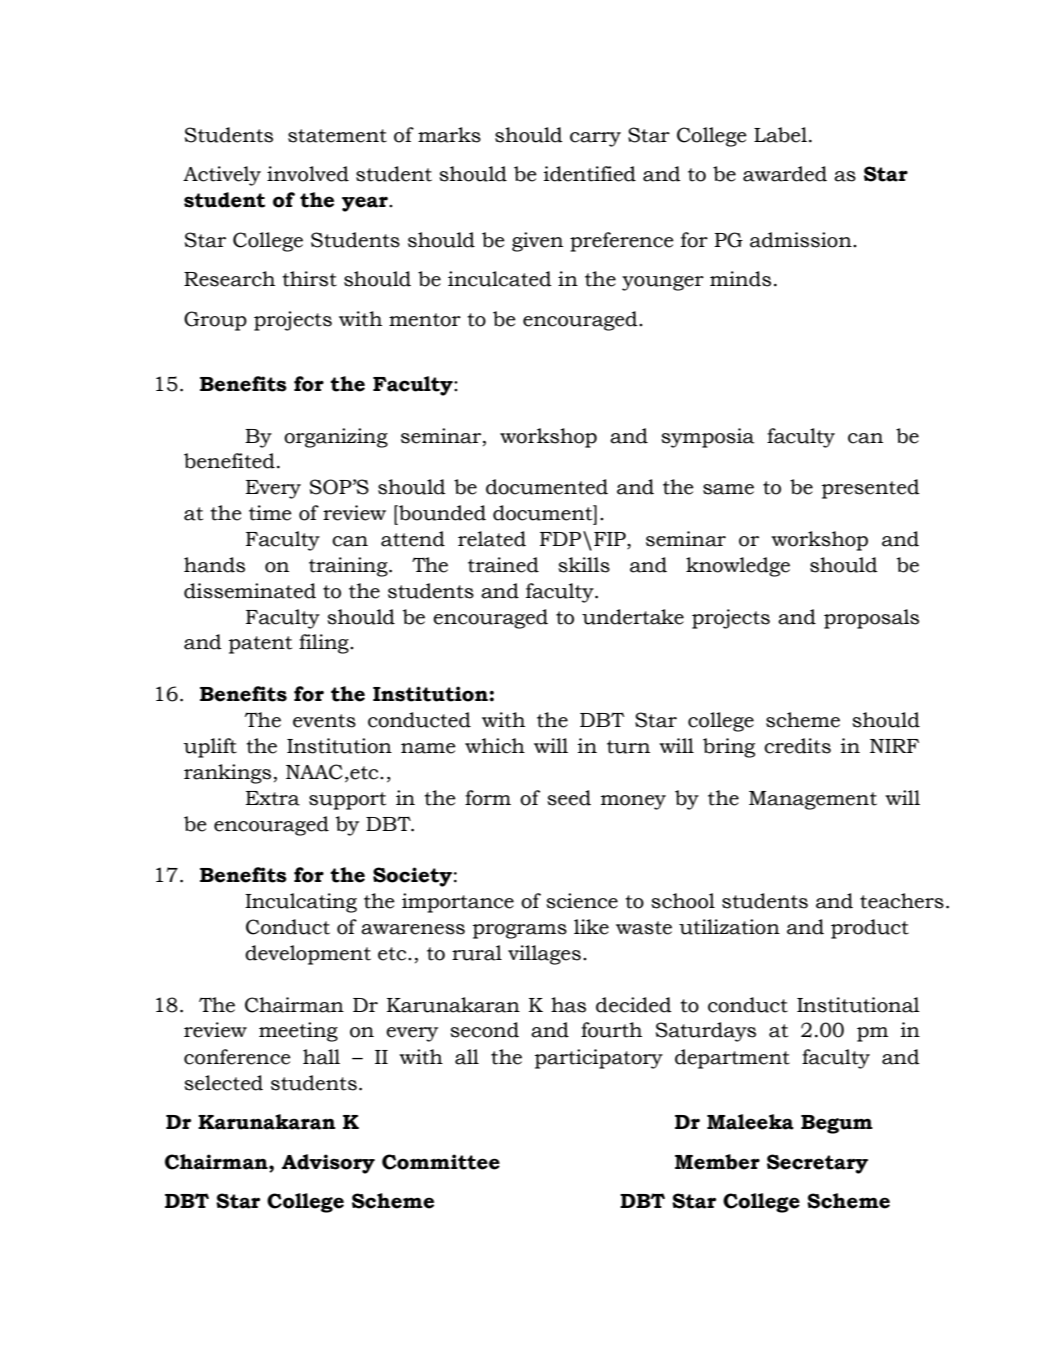 The width and height of the screenshot is (1042, 1348). I want to click on identified, so click(590, 174).
